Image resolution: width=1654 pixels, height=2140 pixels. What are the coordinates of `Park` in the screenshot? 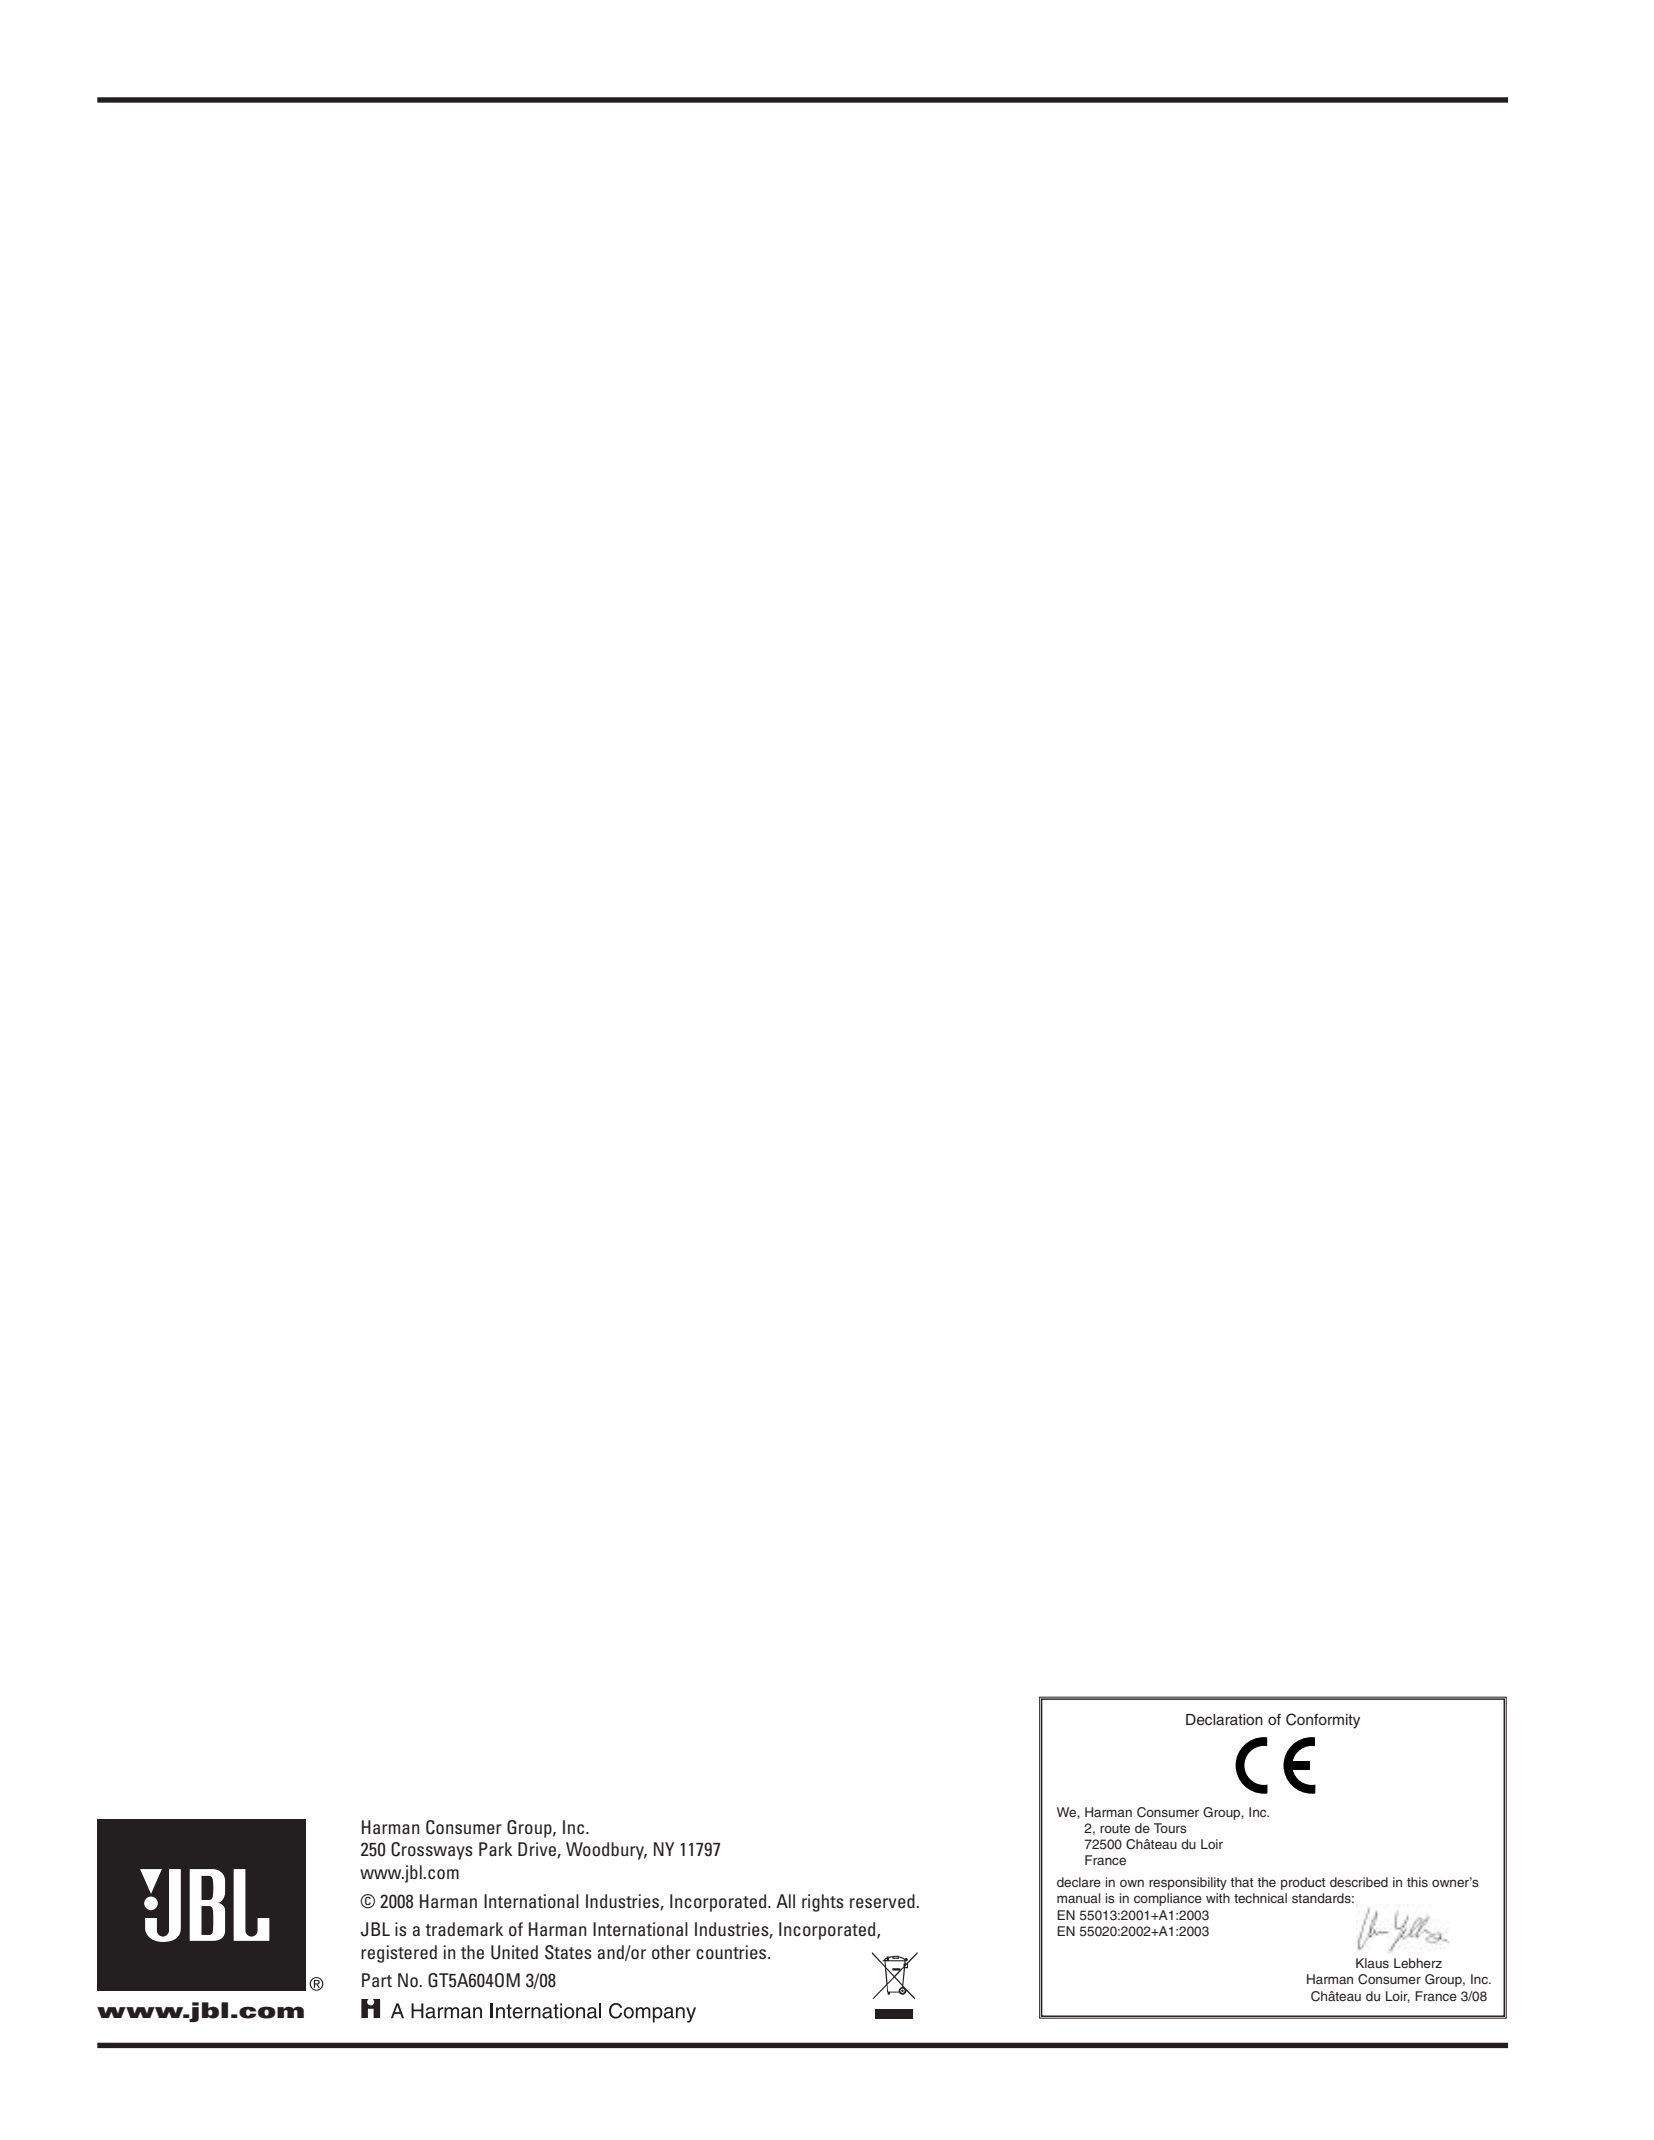 It's located at (495, 1849).
